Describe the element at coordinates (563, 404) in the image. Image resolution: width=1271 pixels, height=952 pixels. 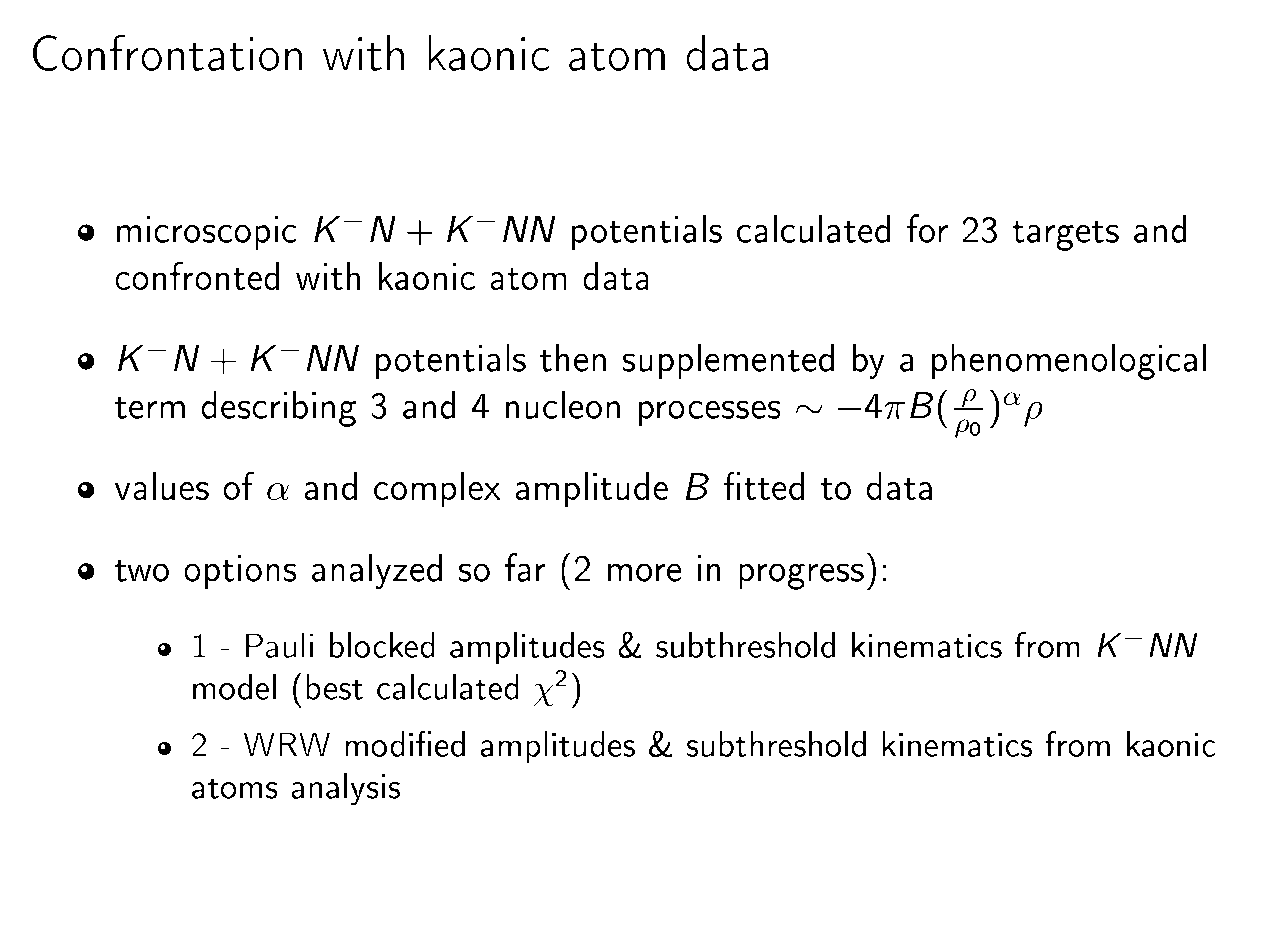
I see `nucleon` at that location.
